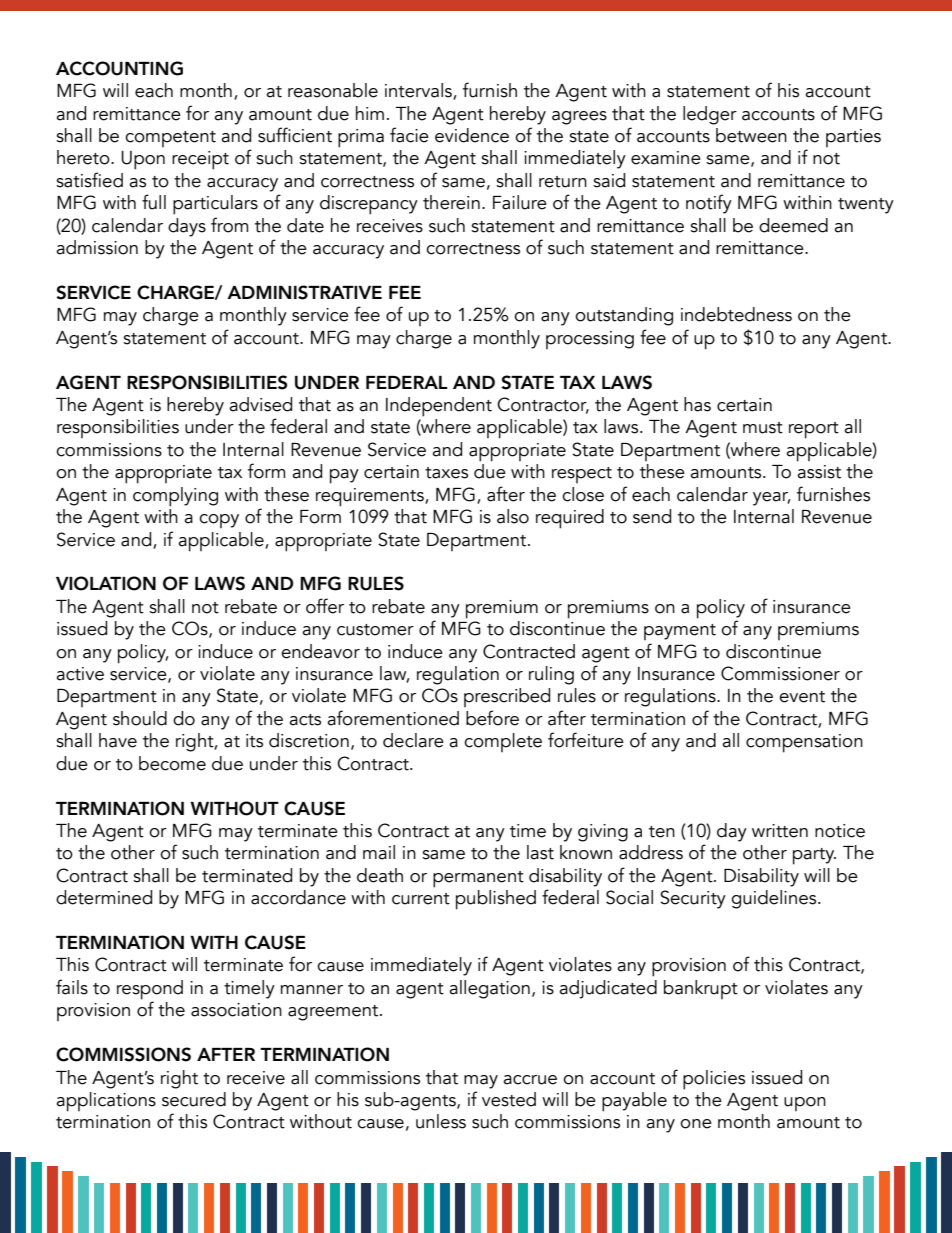 The height and width of the image is (1233, 952). Describe the element at coordinates (751, 135) in the image. I see `between` at that location.
